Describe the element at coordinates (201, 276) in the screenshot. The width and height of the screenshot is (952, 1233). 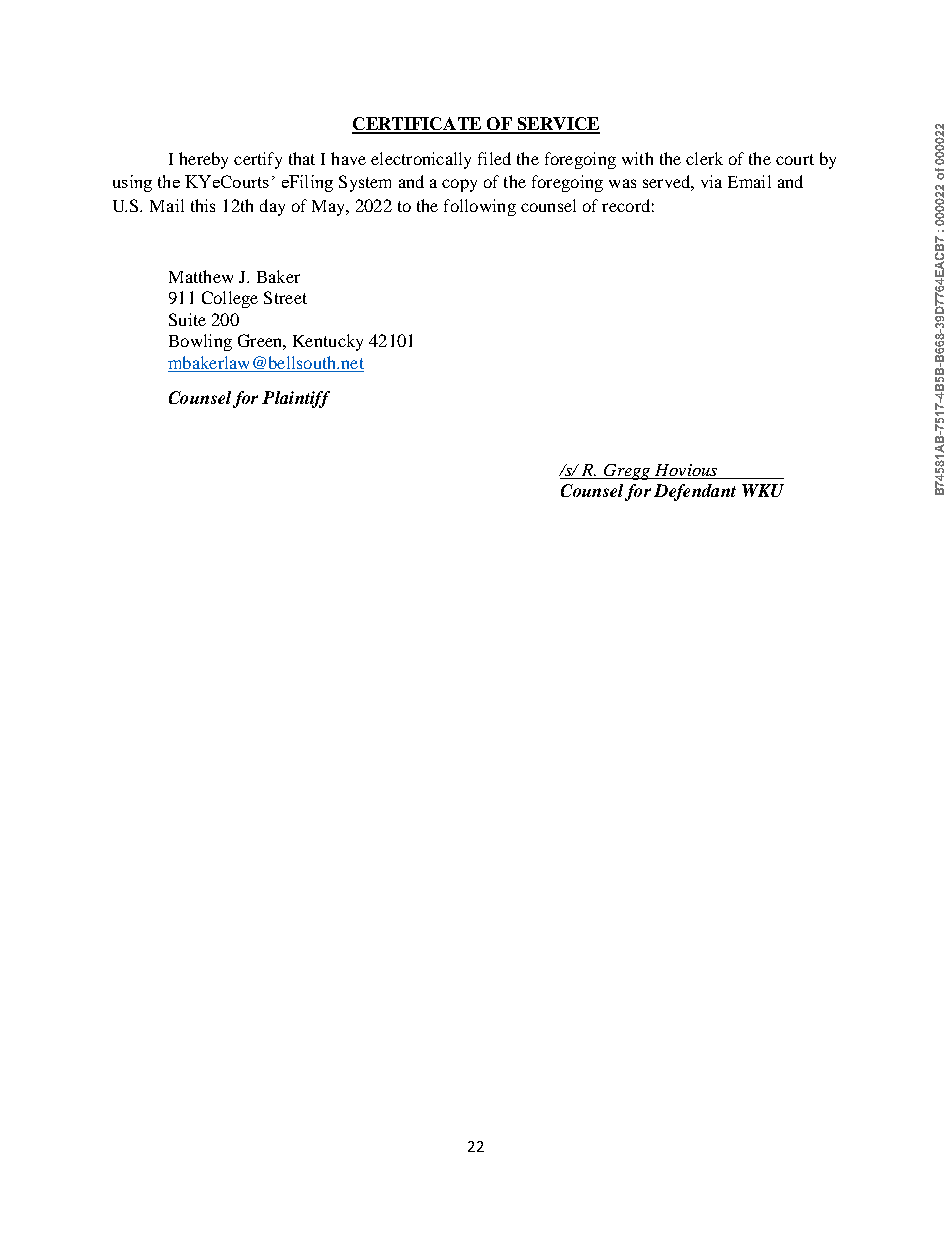
I see `Matthew` at that location.
